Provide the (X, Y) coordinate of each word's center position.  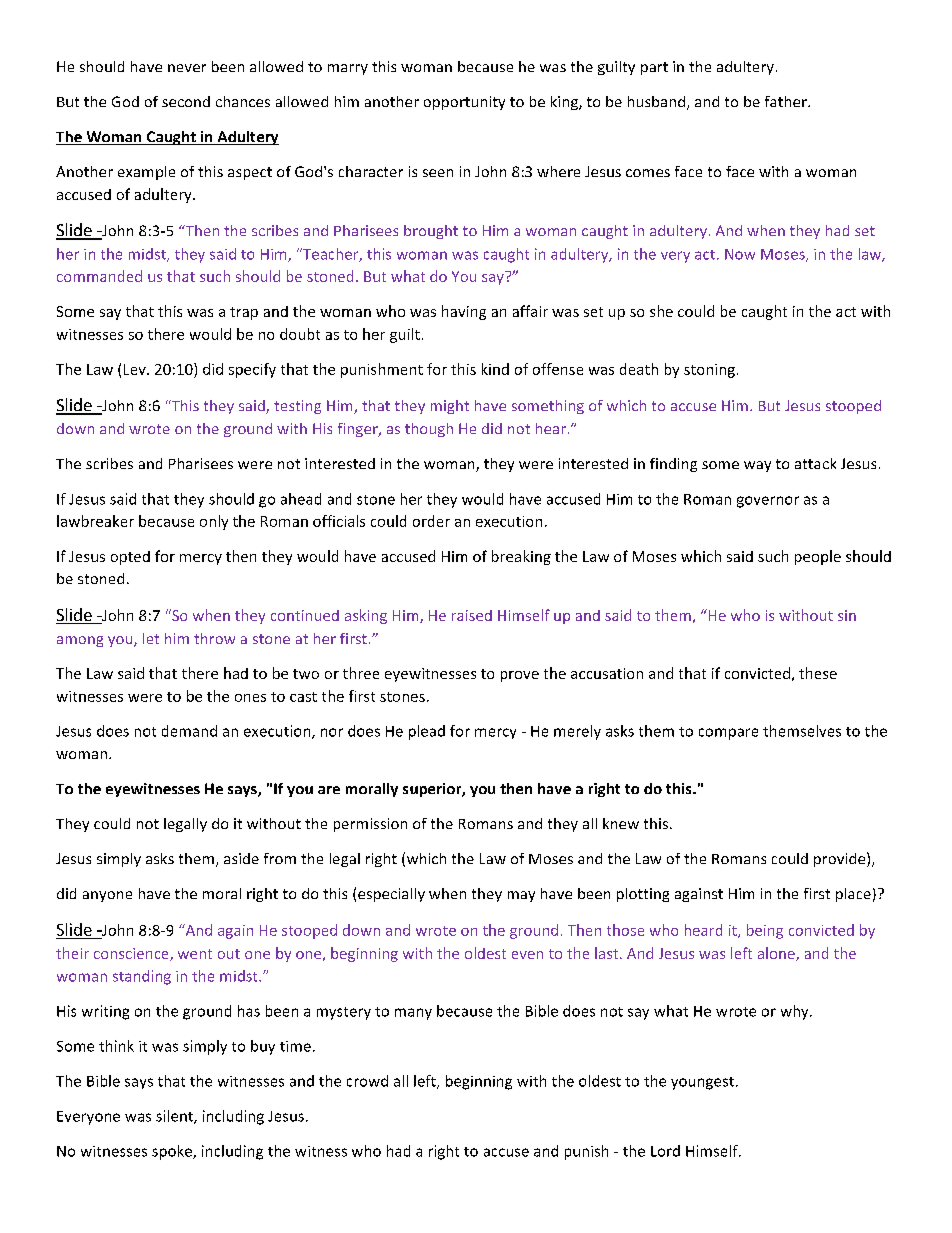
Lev (136, 369)
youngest (704, 1083)
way (757, 466)
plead (427, 732)
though (429, 430)
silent (175, 1117)
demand (189, 731)
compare (728, 734)
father (787, 101)
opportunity (464, 103)
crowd (367, 1081)
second (186, 101)
